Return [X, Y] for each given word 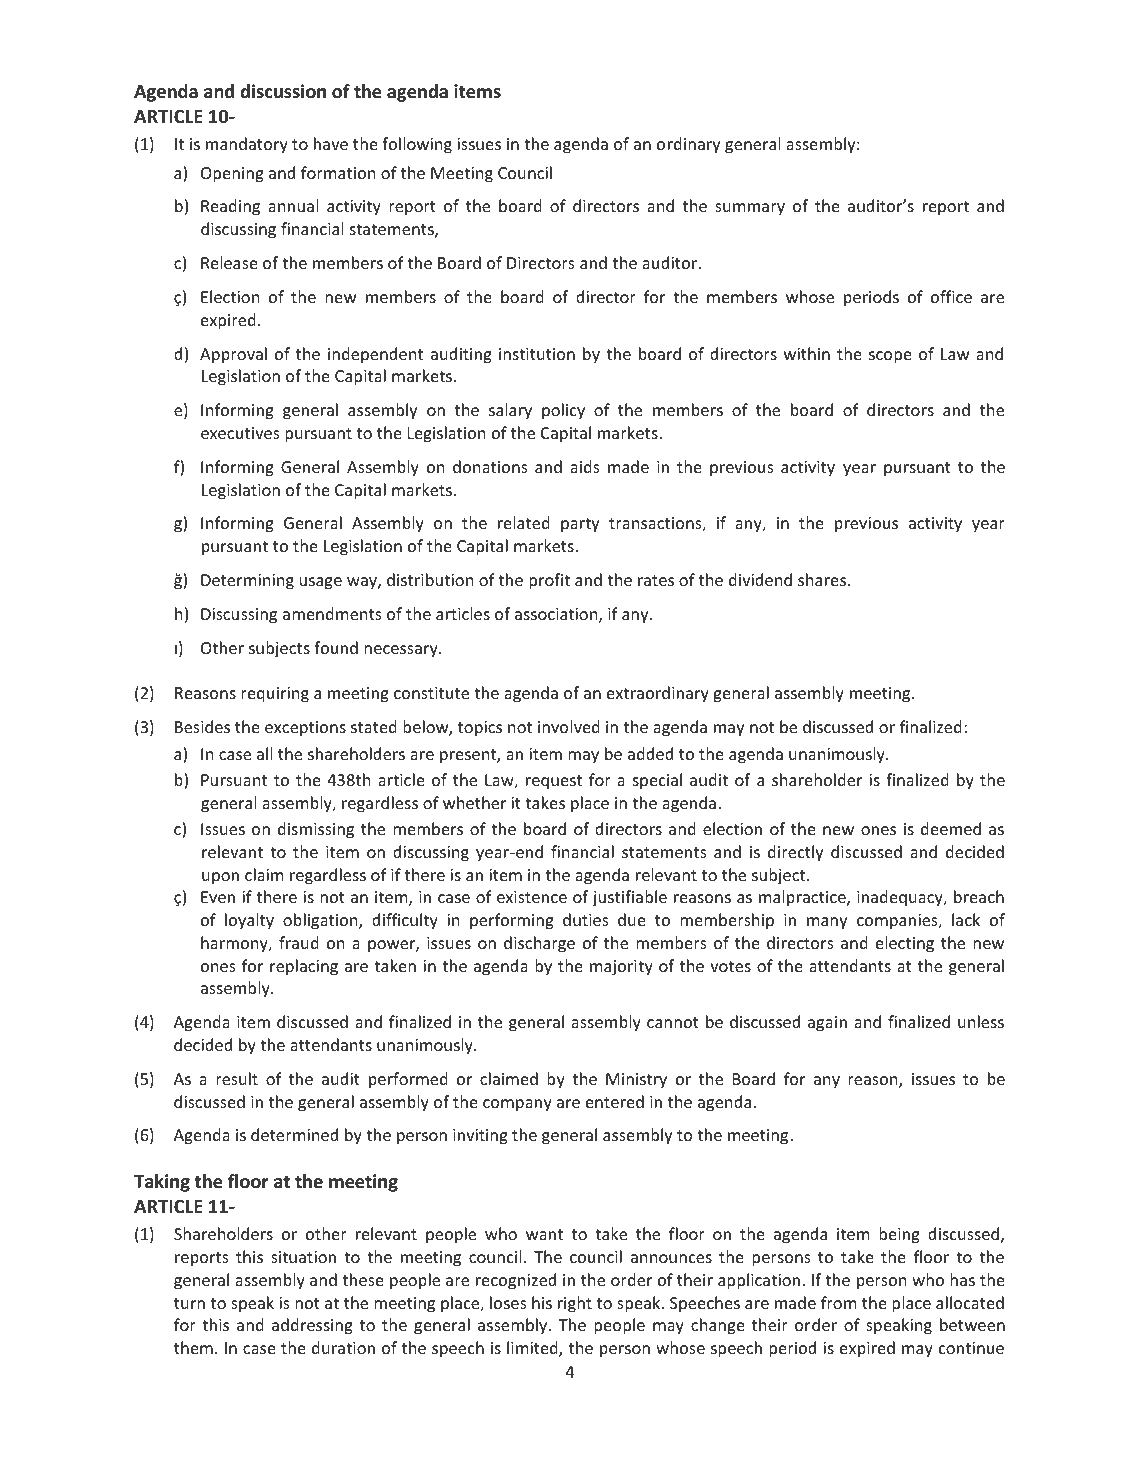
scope [890, 357]
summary [750, 209]
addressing [312, 1326]
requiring [275, 695]
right [575, 1304]
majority [621, 968]
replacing [304, 967]
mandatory [247, 145]
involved [569, 726]
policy [563, 411]
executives [240, 433]
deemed [951, 828]
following [417, 145]
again [827, 1024]
